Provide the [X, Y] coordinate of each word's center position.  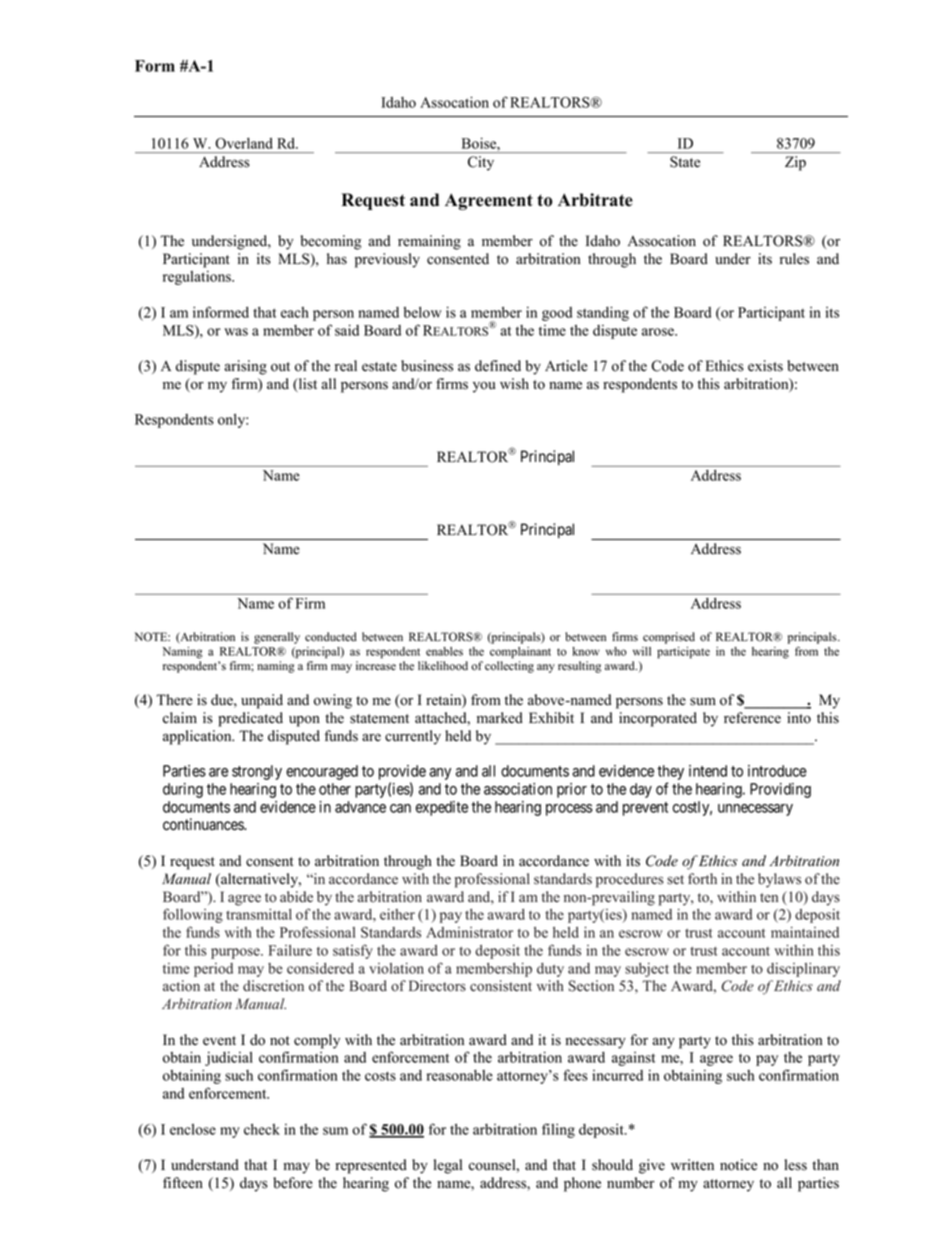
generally [277, 638]
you [484, 387]
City [481, 163]
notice [738, 1165]
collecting [509, 667]
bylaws [779, 880]
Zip [795, 163]
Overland [244, 143]
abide [296, 897]
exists [765, 366]
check [262, 1129]
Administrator [469, 932]
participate [683, 653]
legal [448, 1166]
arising [245, 367]
